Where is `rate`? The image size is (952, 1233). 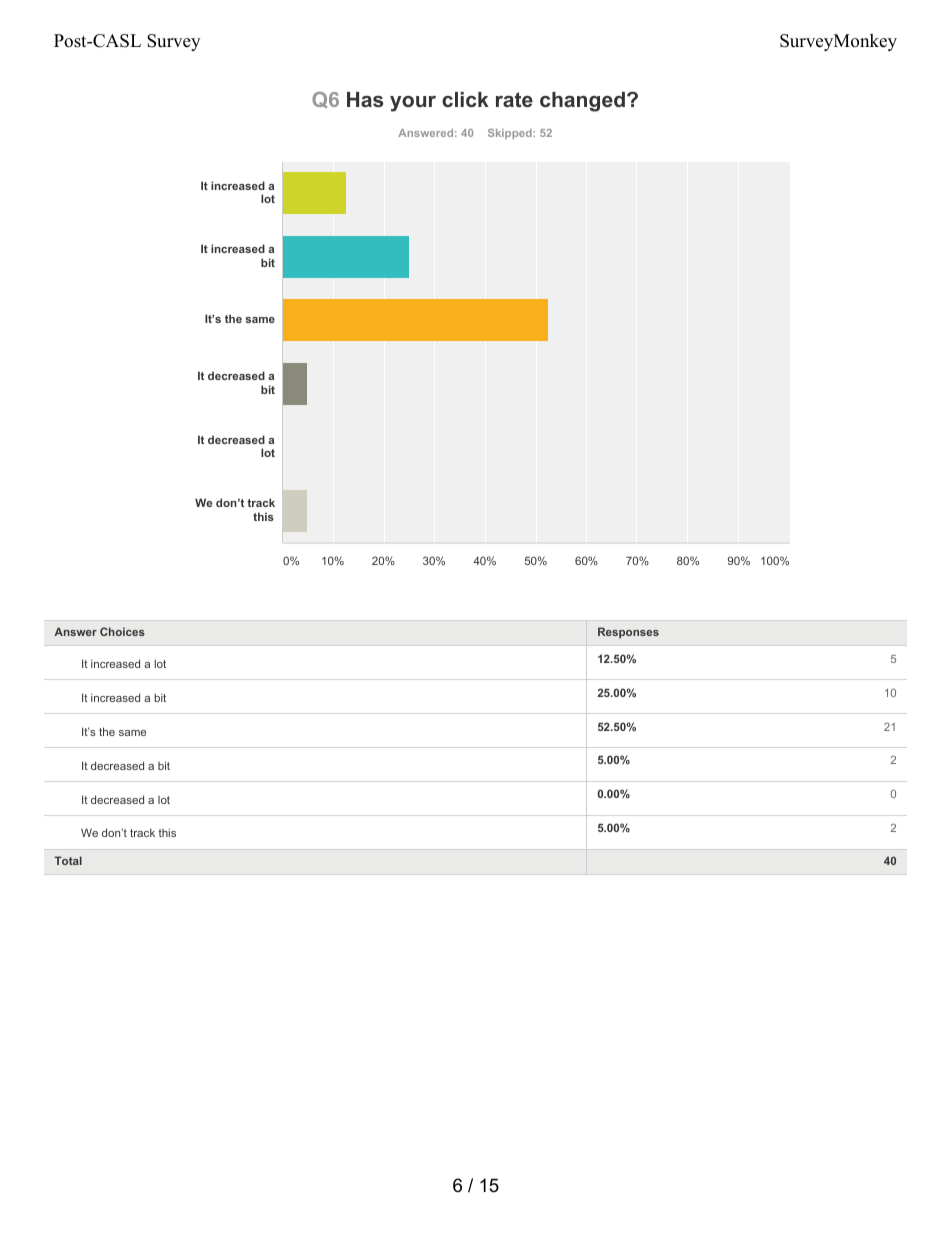
rate is located at coordinates (514, 99).
